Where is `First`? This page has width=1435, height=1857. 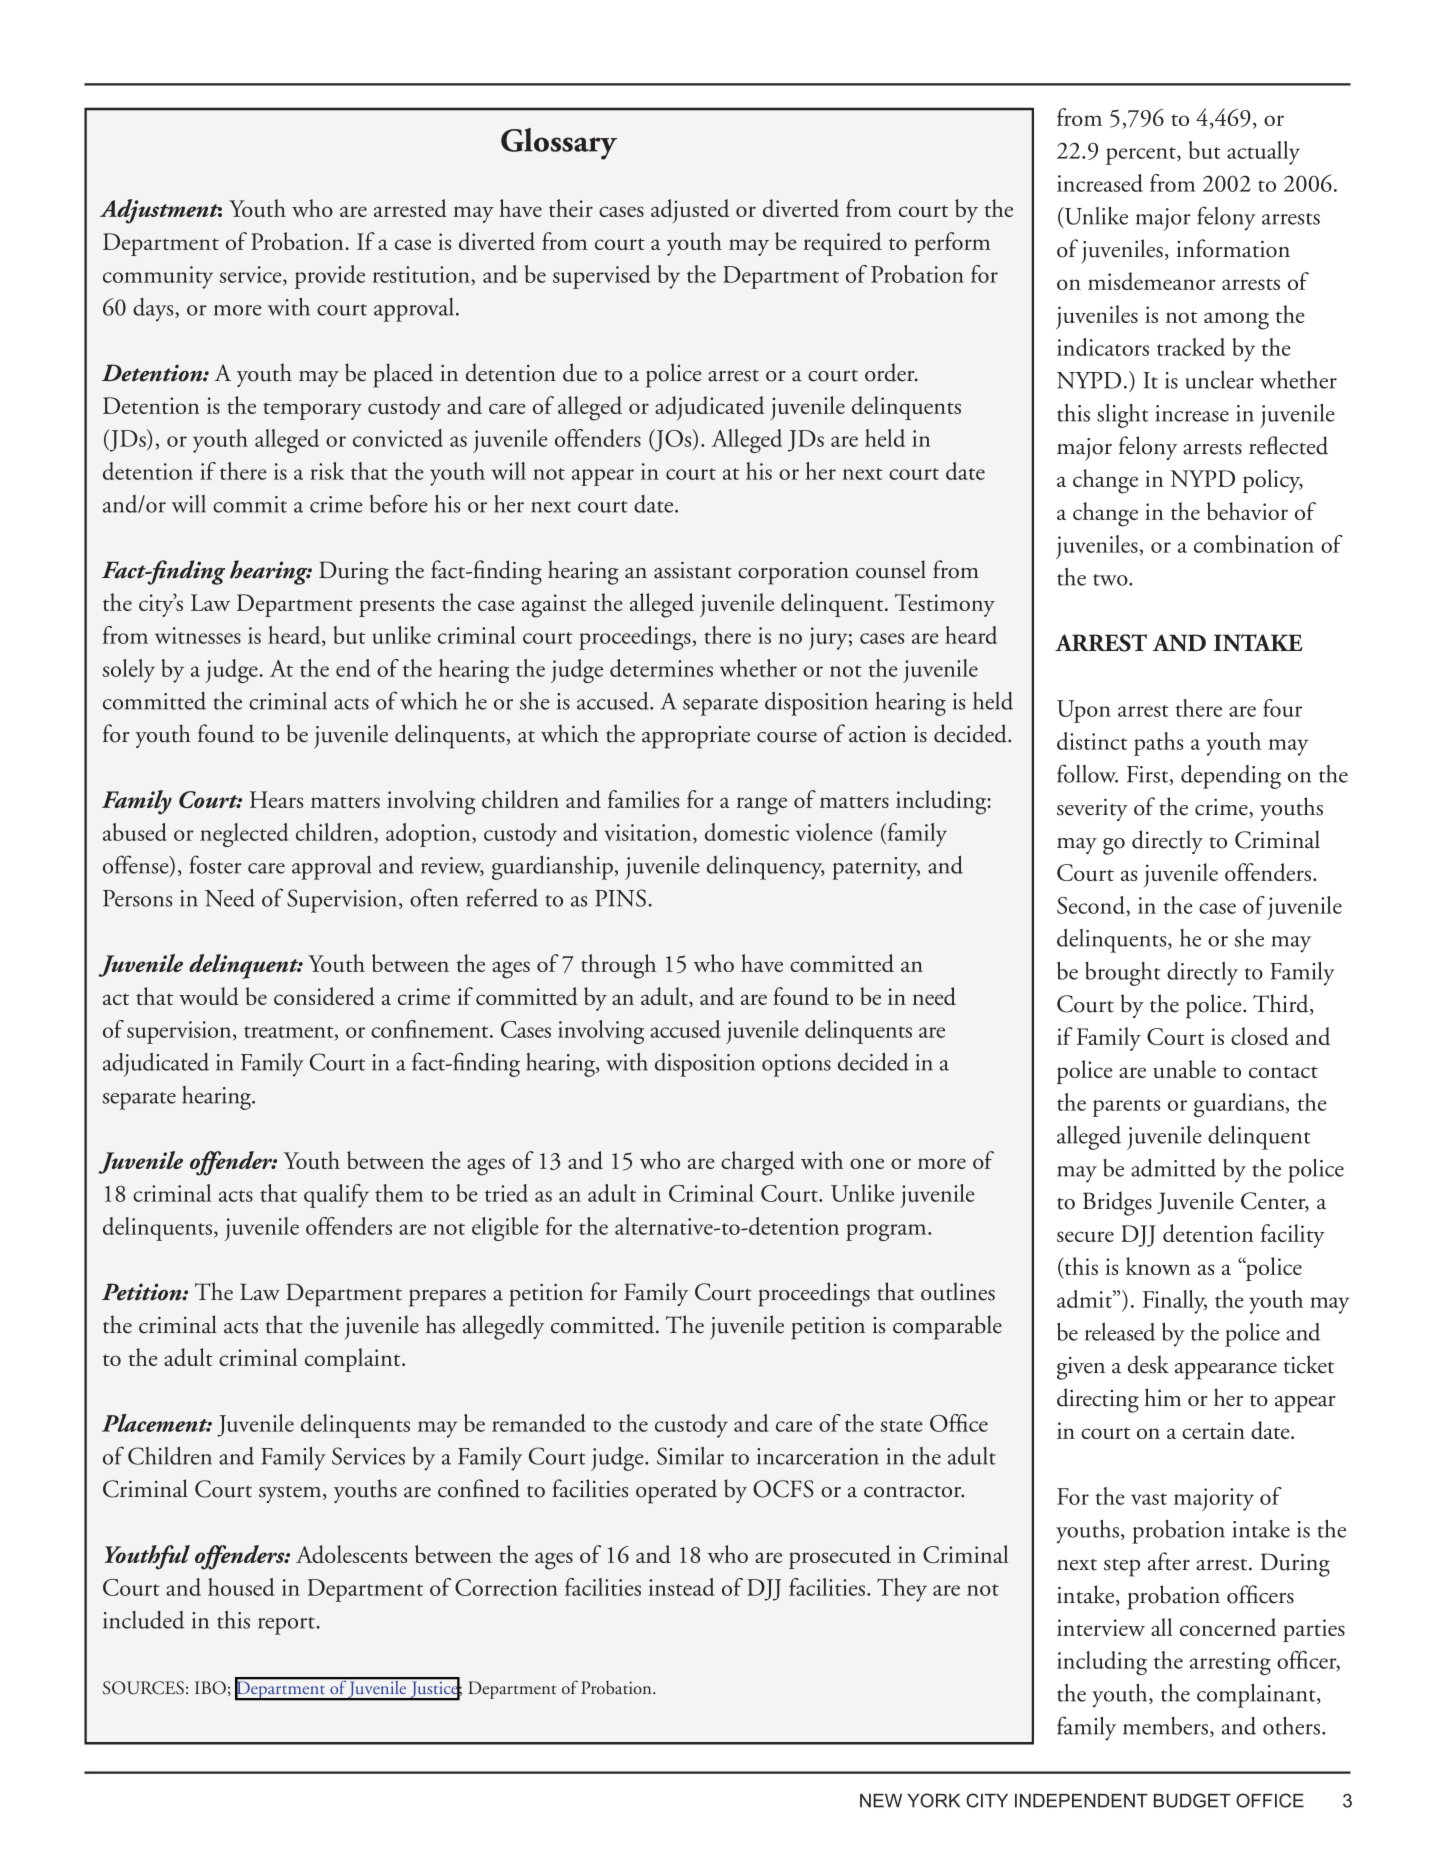 First is located at coordinates (1149, 775).
